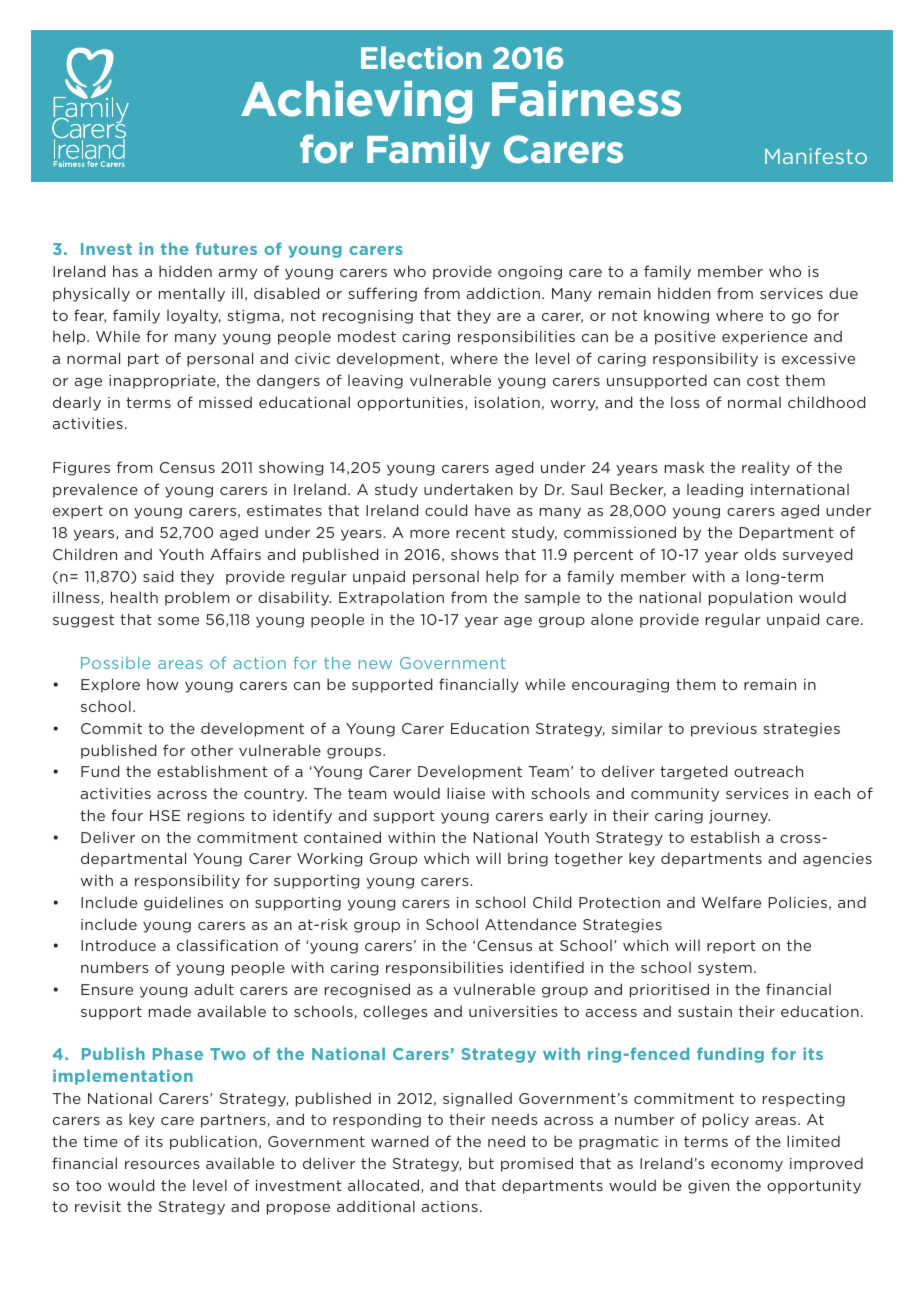  Describe the element at coordinates (158, 576) in the image. I see `said` at that location.
